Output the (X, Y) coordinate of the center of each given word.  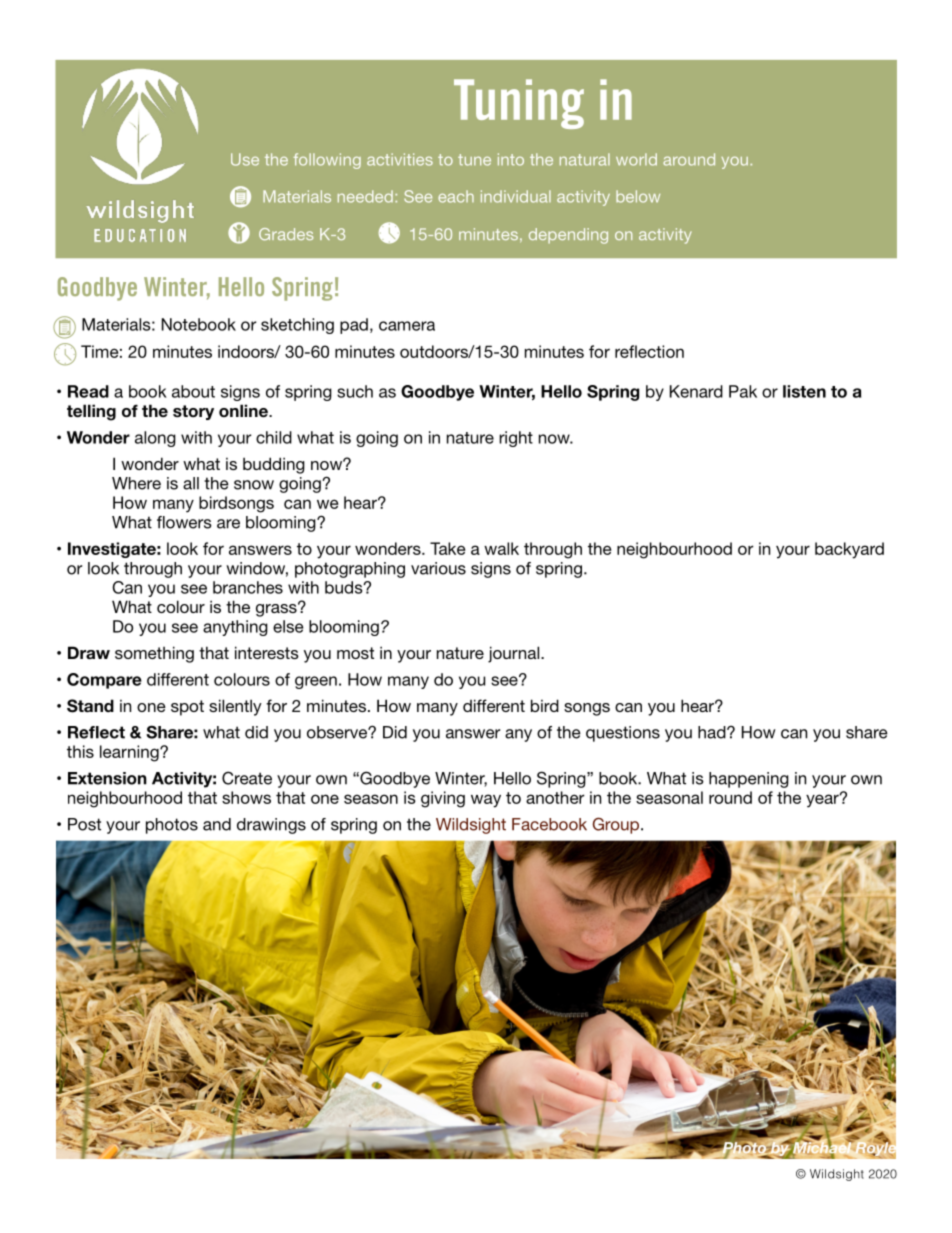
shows (246, 797)
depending (568, 236)
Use (245, 159)
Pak (743, 391)
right (516, 439)
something (154, 654)
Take (447, 548)
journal (515, 654)
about (193, 391)
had (713, 732)
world (636, 159)
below (638, 196)
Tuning (519, 104)
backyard (849, 550)
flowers (184, 522)
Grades (286, 234)
